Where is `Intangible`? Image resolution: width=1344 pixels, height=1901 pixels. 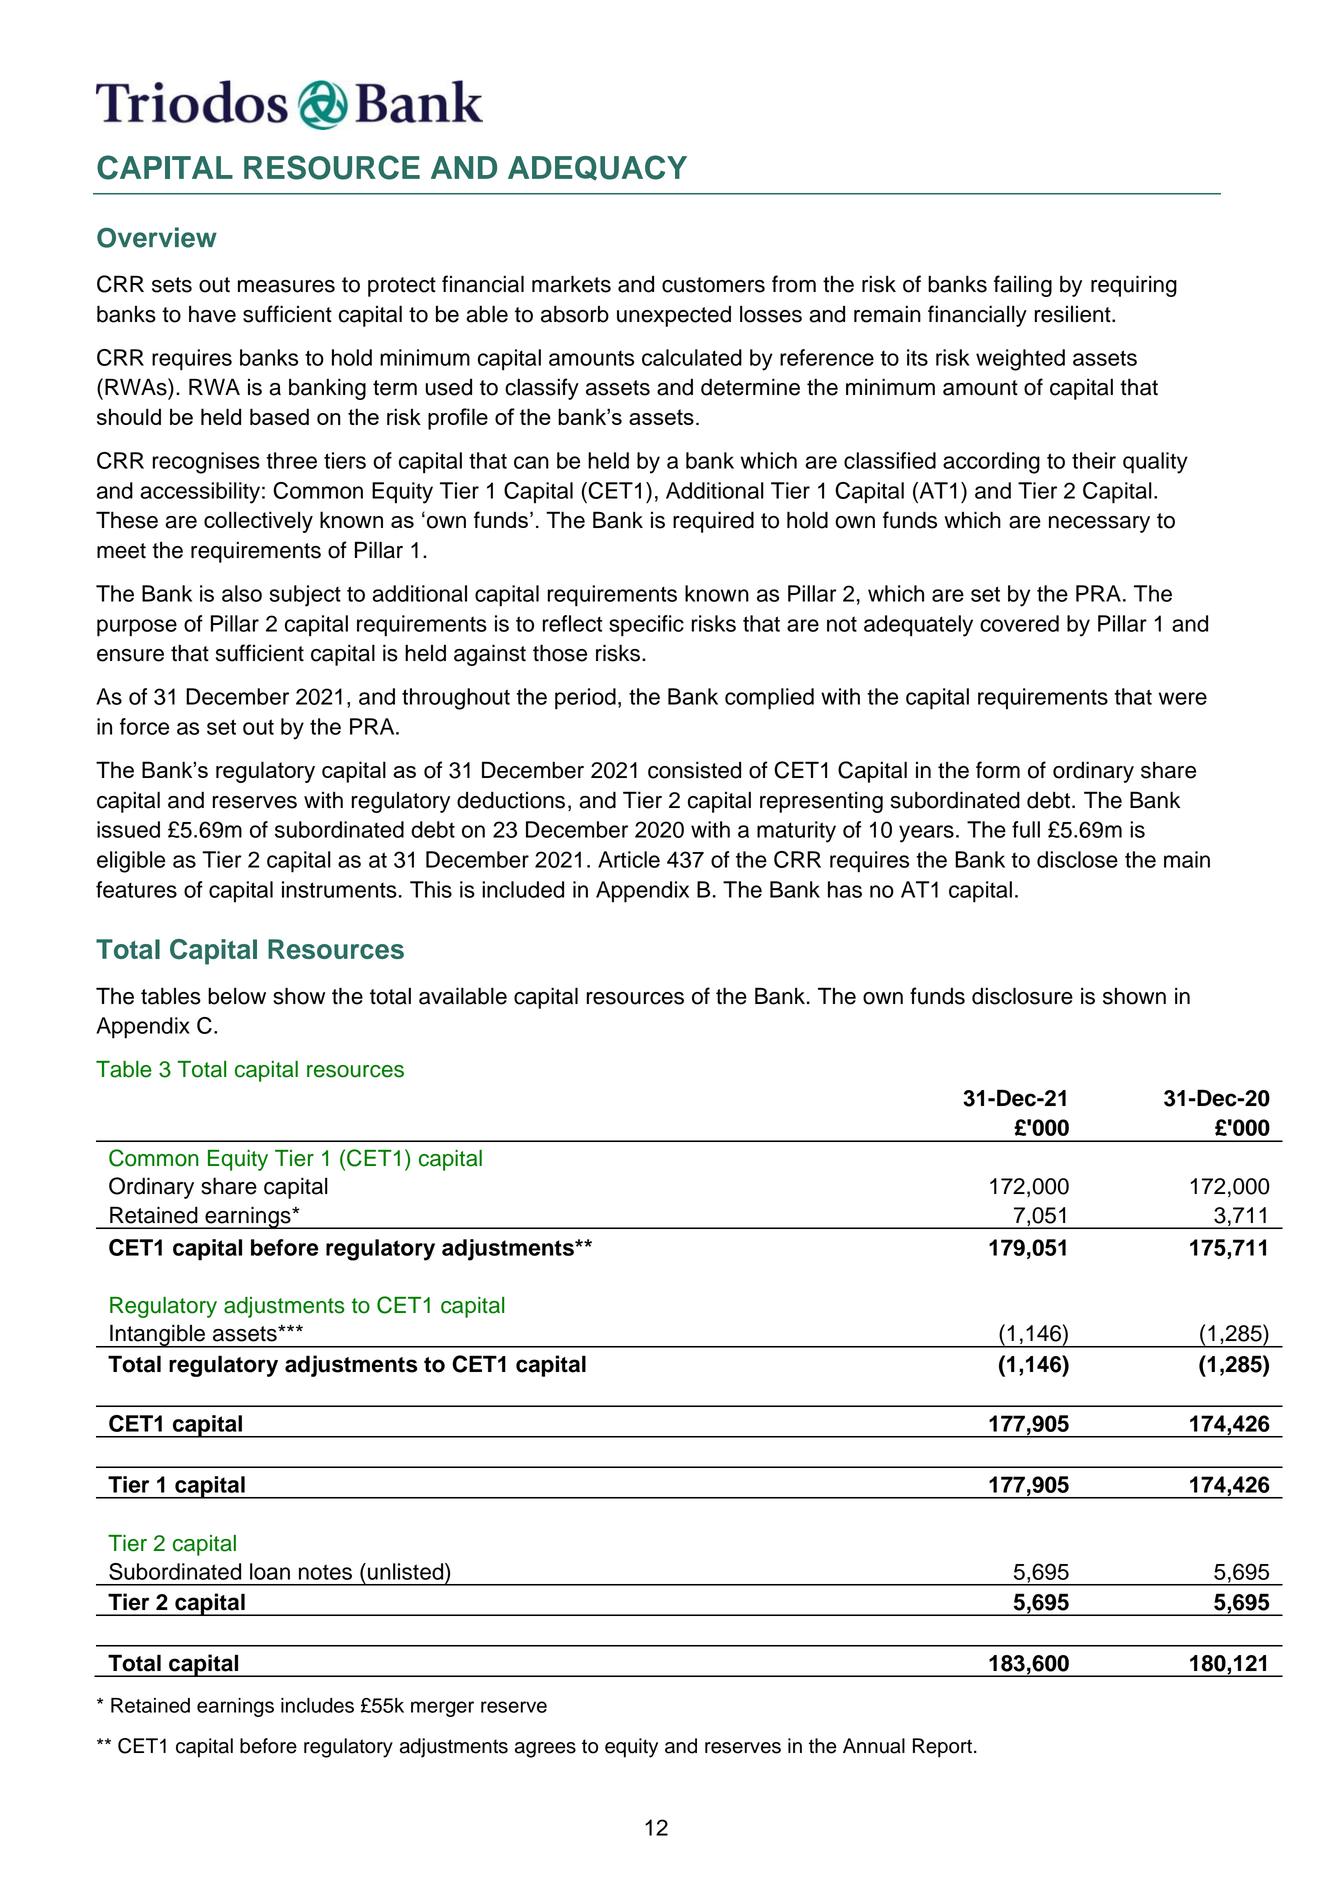 Intangible is located at coordinates (157, 1336).
